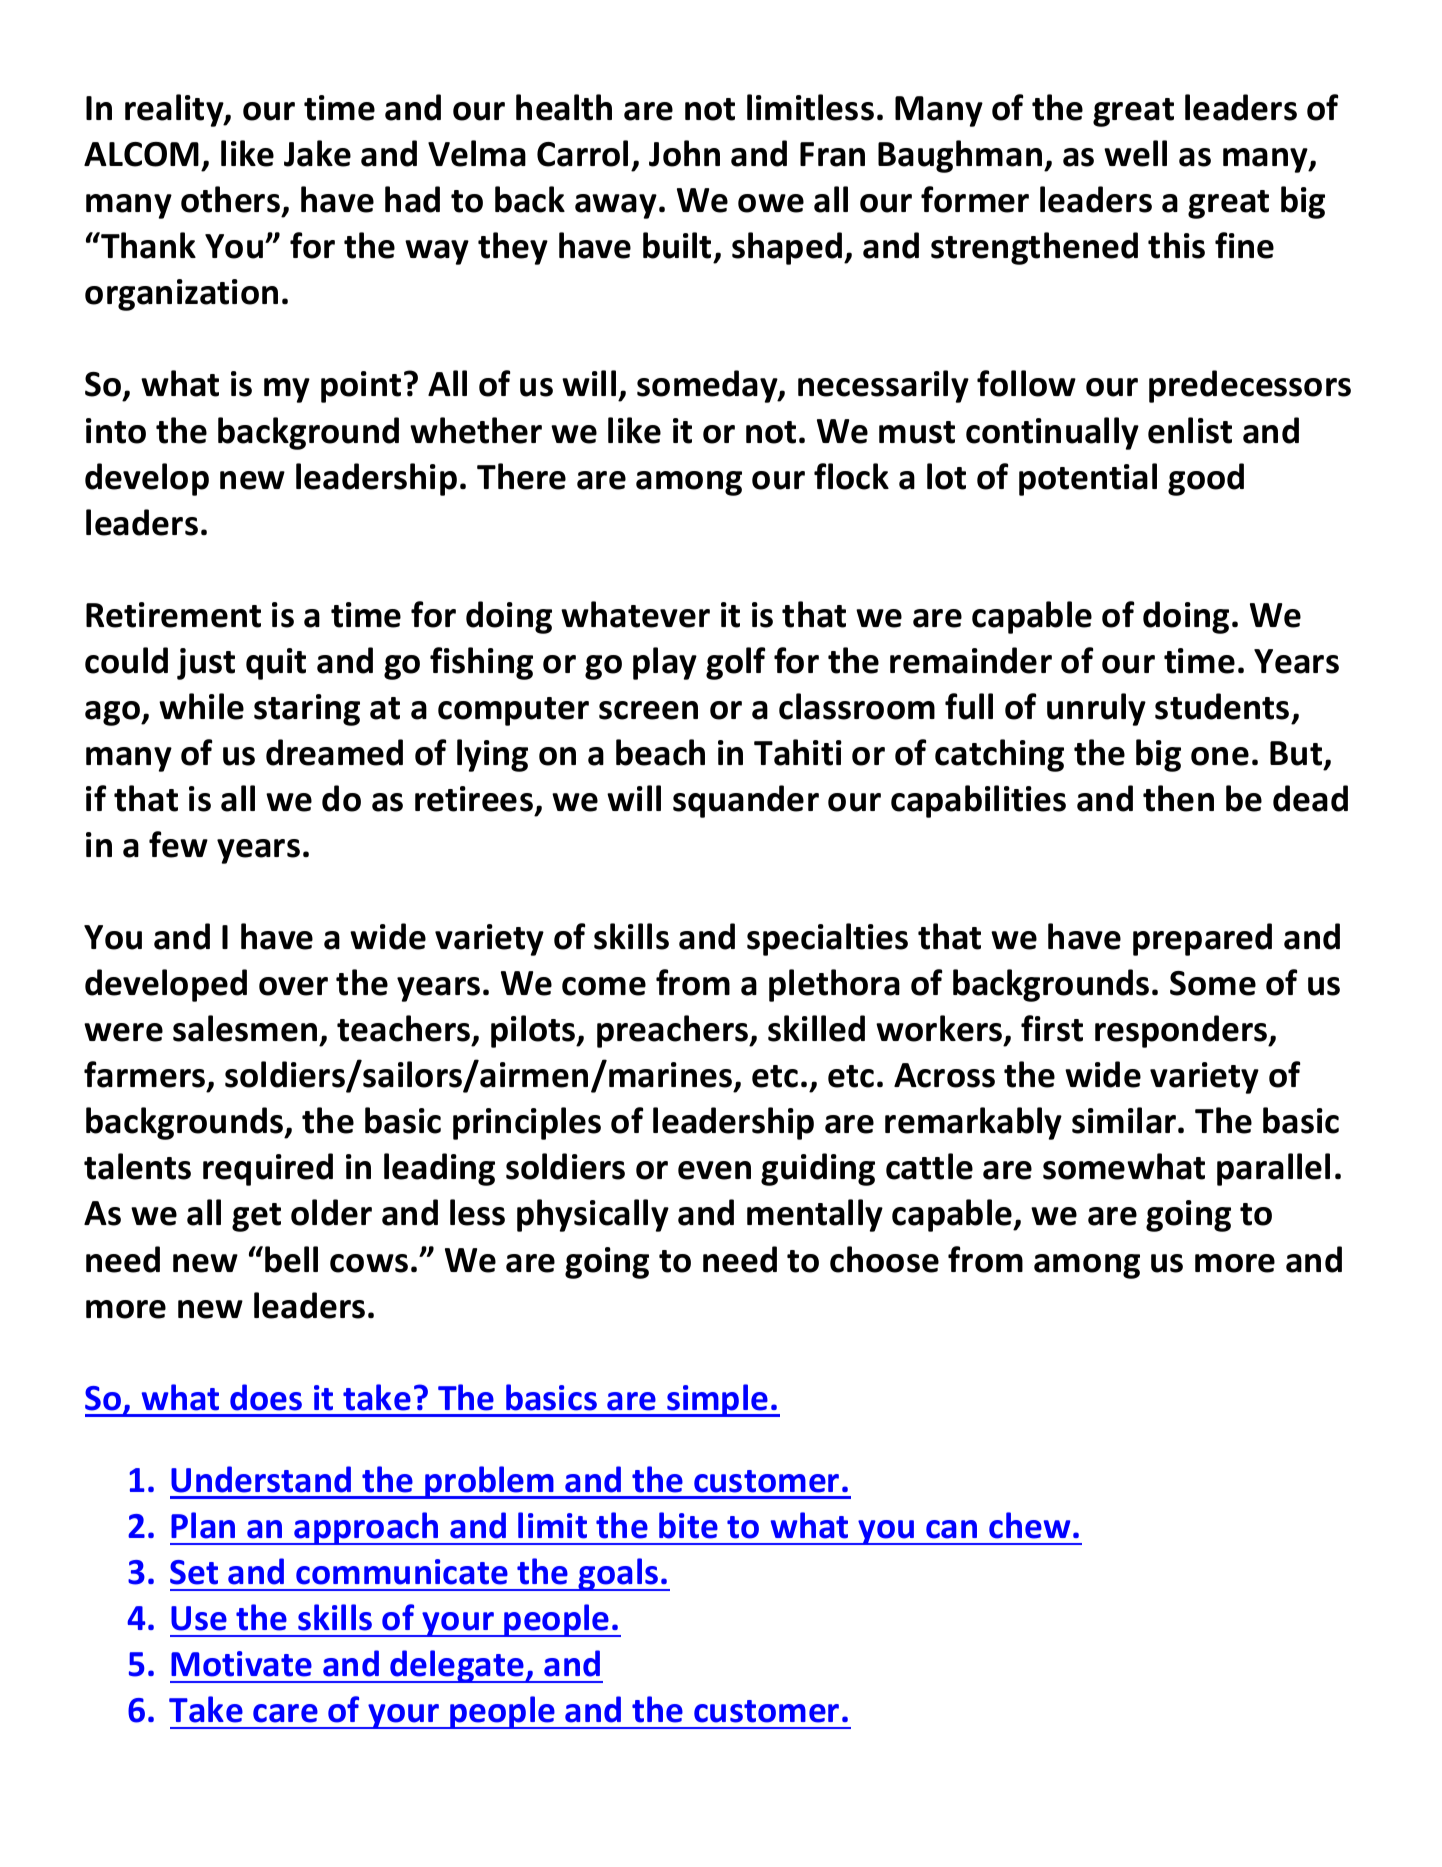 The image size is (1442, 1867). Describe the element at coordinates (827, 939) in the screenshot. I see `specialties` at that location.
